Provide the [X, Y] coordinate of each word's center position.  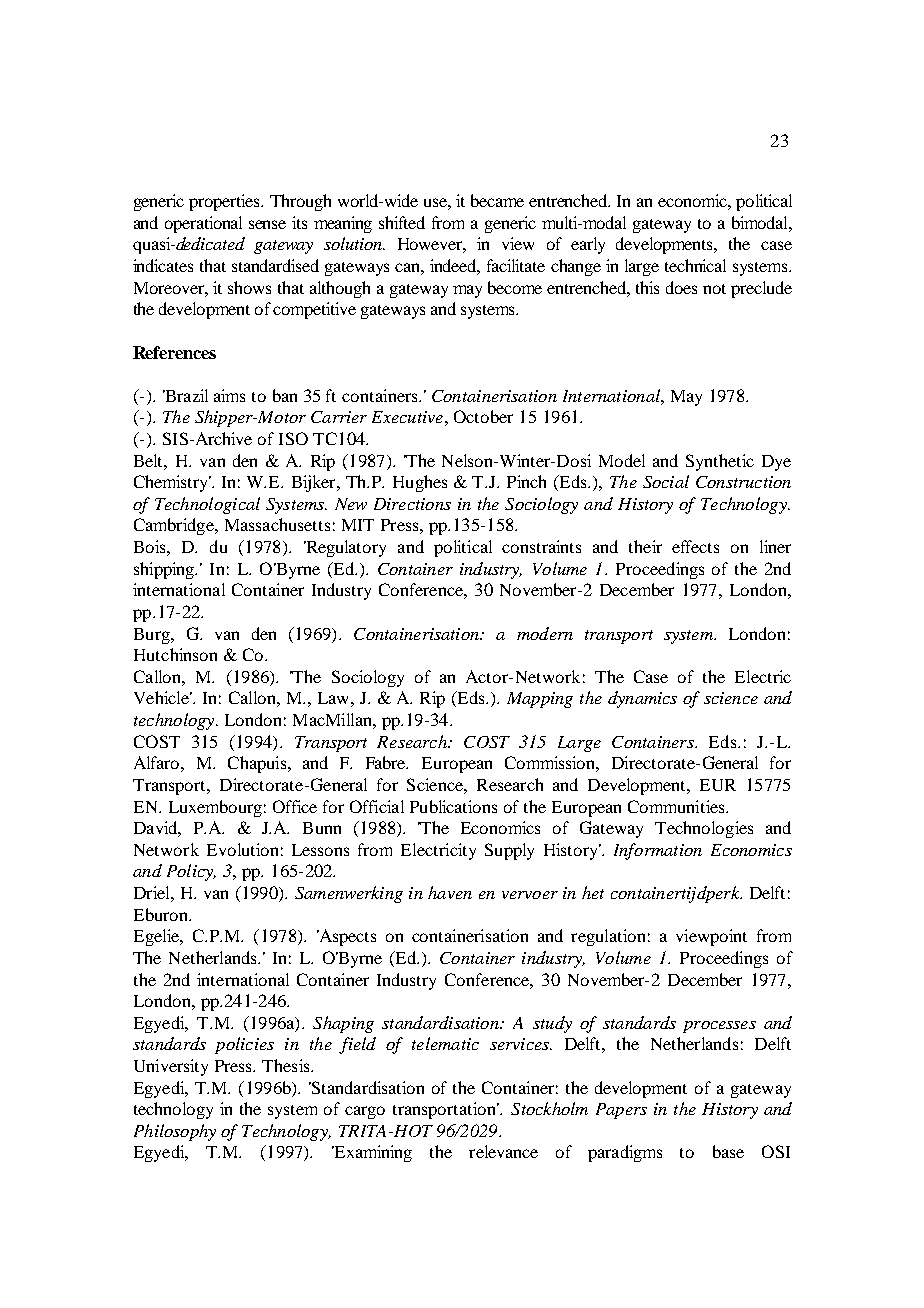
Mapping [540, 700]
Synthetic [720, 462]
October [483, 416]
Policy [191, 872]
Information [658, 851]
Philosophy [175, 1132]
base [728, 1151]
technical [695, 265]
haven [450, 892]
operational [203, 224]
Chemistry [172, 483]
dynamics [642, 699]
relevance [503, 1151]
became [497, 200]
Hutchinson [175, 654]
